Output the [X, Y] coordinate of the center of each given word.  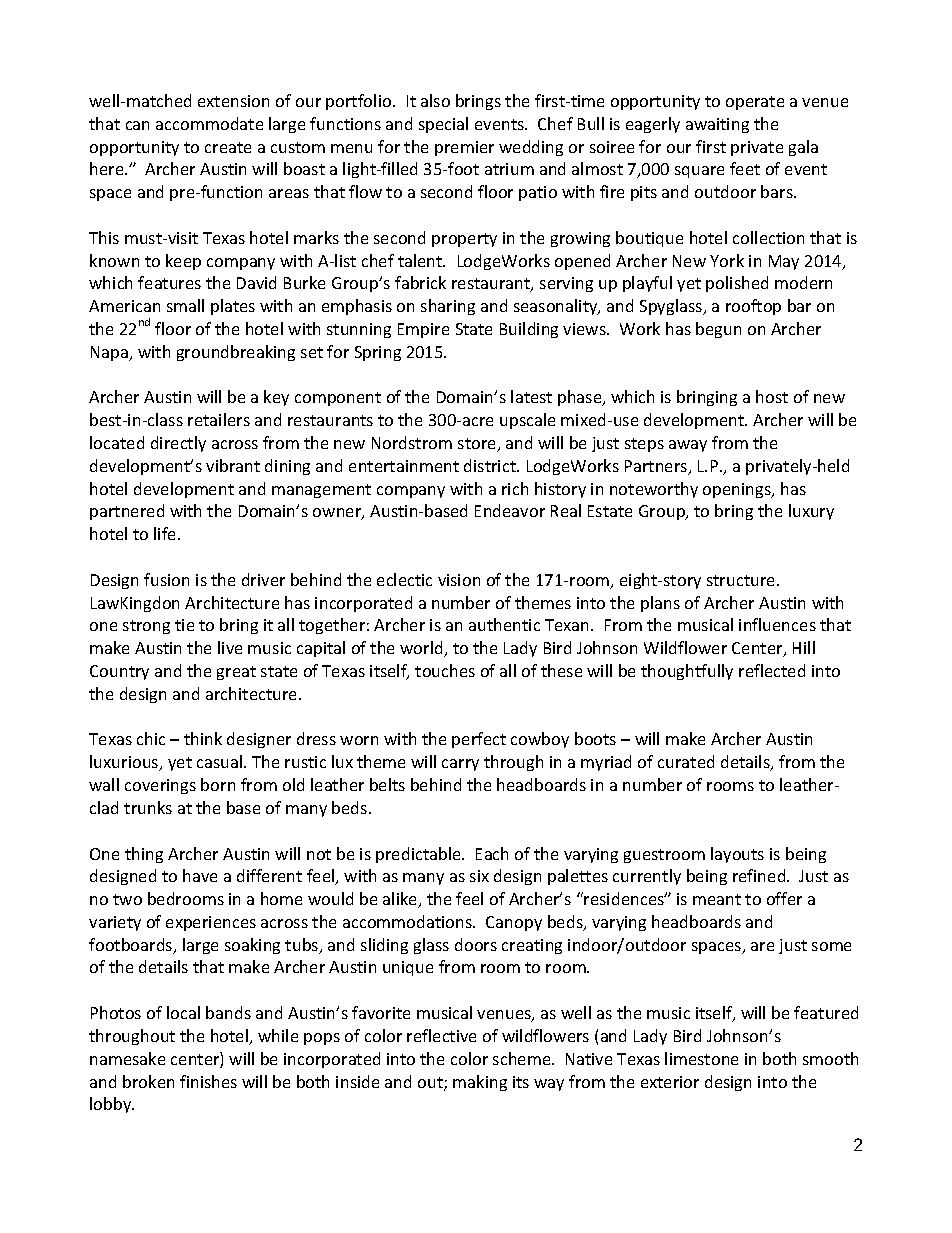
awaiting [717, 125]
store [478, 445]
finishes [208, 1081]
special [443, 125]
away [688, 446]
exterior [670, 1082]
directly [178, 444]
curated [686, 761]
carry [460, 765]
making [480, 1083]
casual [221, 761]
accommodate [209, 123]
